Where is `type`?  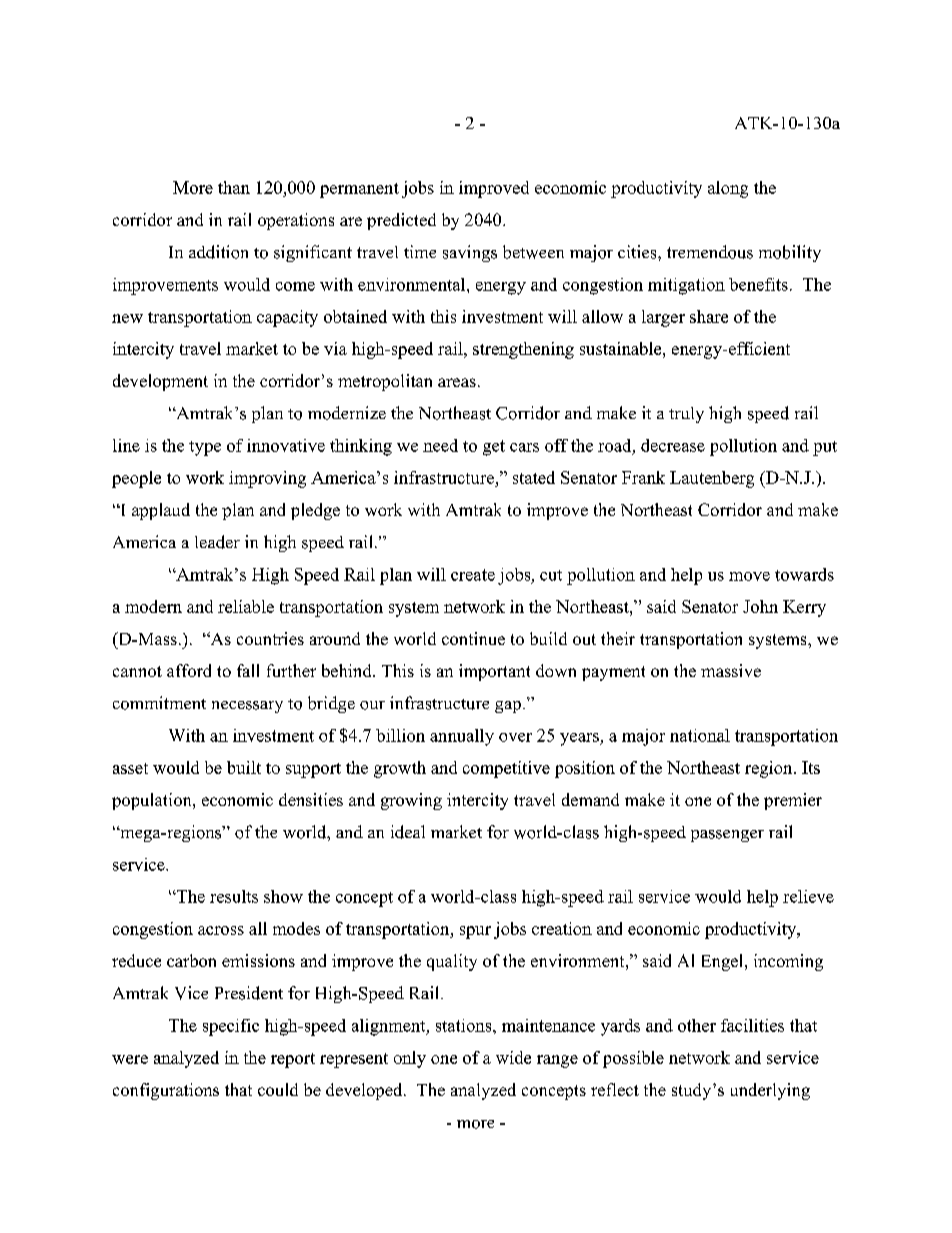
type is located at coordinates (205, 448).
